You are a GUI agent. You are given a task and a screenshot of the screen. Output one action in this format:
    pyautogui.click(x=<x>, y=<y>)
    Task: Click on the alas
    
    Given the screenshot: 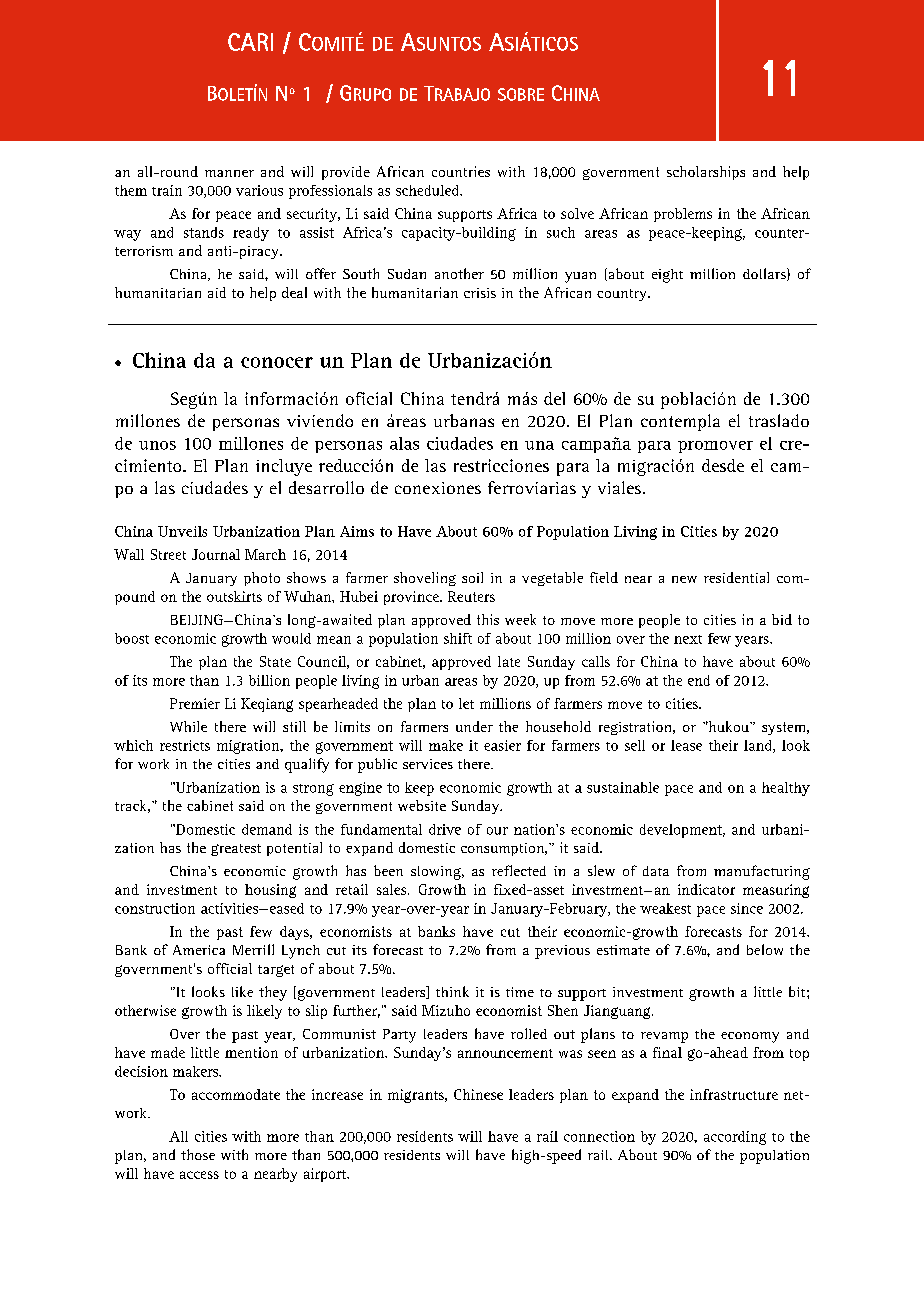 What is the action you would take?
    pyautogui.click(x=404, y=443)
